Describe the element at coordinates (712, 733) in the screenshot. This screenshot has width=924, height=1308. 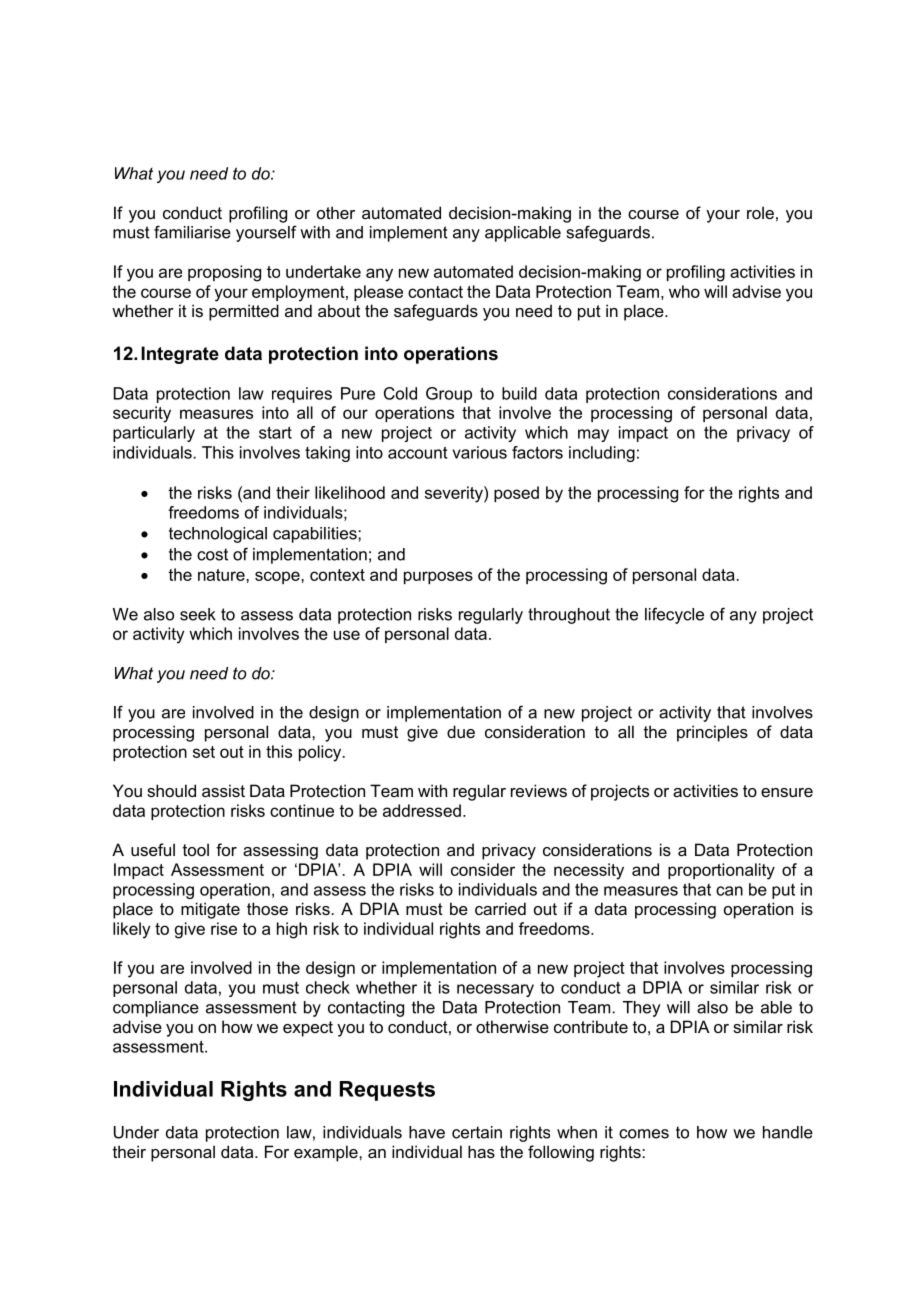
I see `principles` at that location.
